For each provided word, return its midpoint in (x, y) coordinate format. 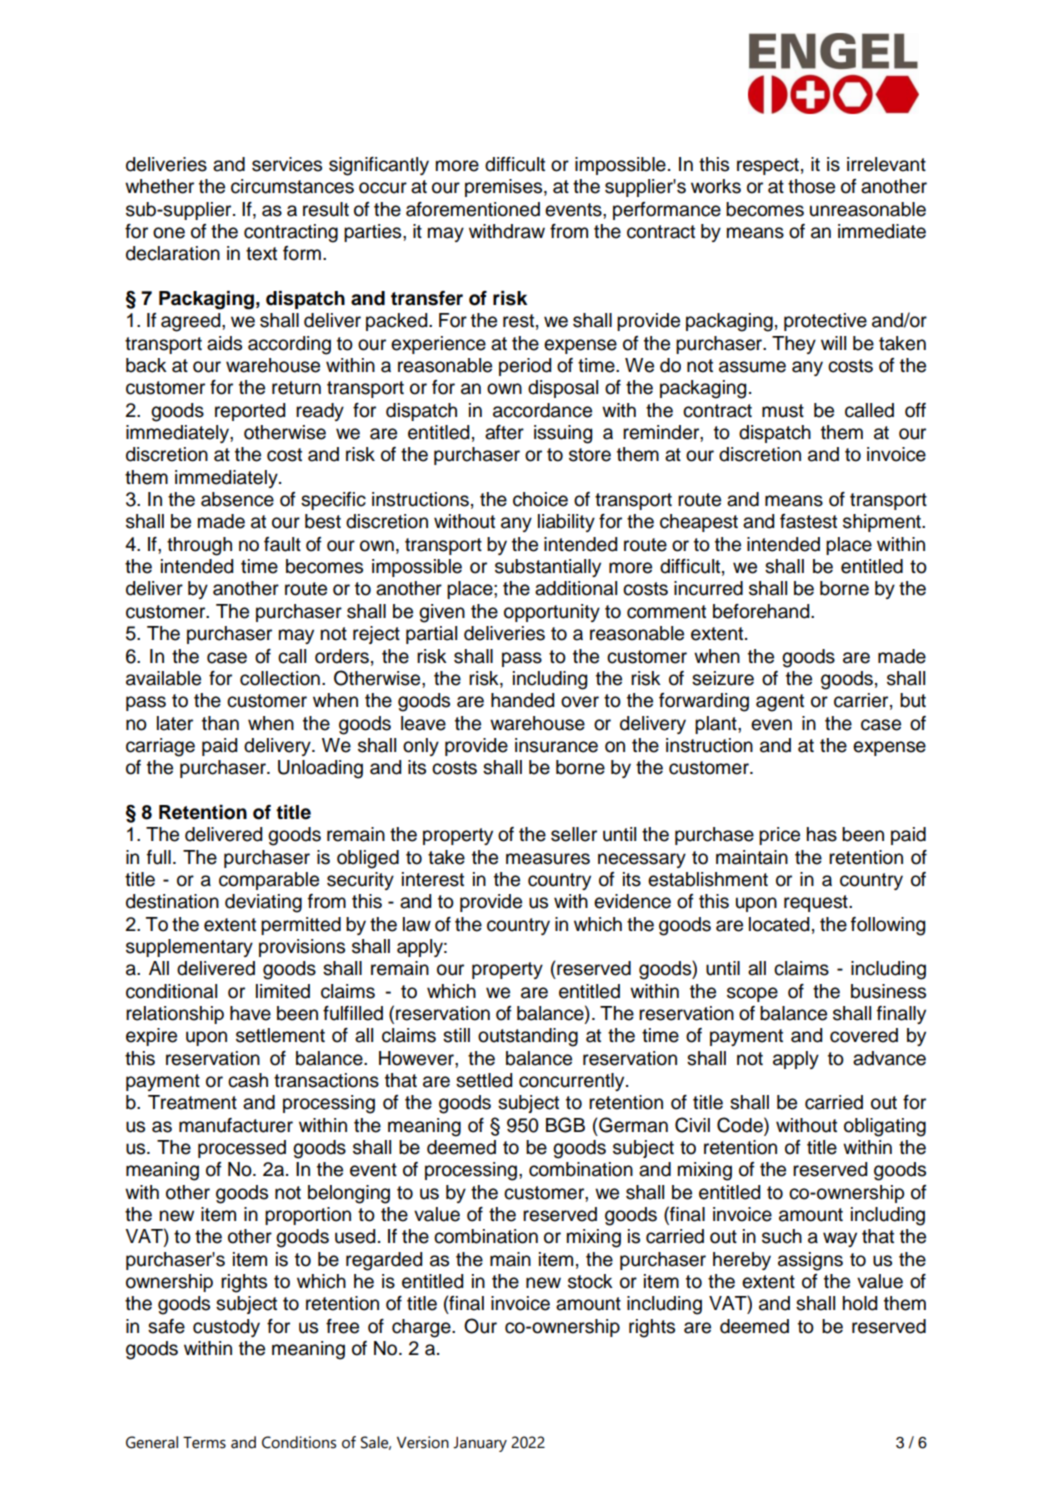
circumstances (292, 186)
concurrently (573, 1082)
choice (540, 499)
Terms (204, 1442)
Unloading (320, 769)
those (811, 186)
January (480, 1444)
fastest (808, 521)
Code (741, 1126)
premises (505, 188)
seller (574, 834)
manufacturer (236, 1125)
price (779, 836)
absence (237, 499)
